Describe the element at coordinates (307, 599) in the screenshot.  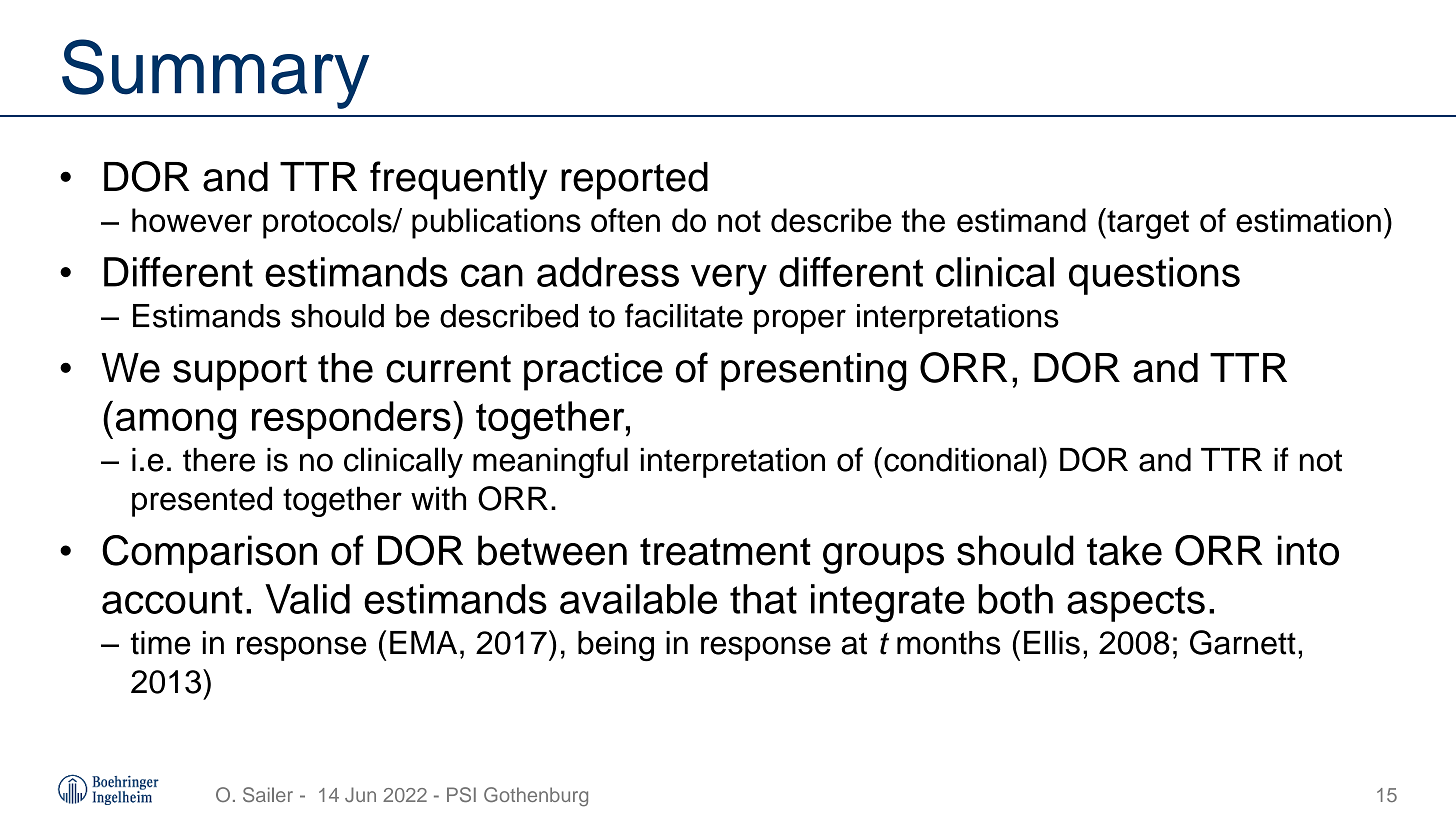
I see `Valid` at that location.
